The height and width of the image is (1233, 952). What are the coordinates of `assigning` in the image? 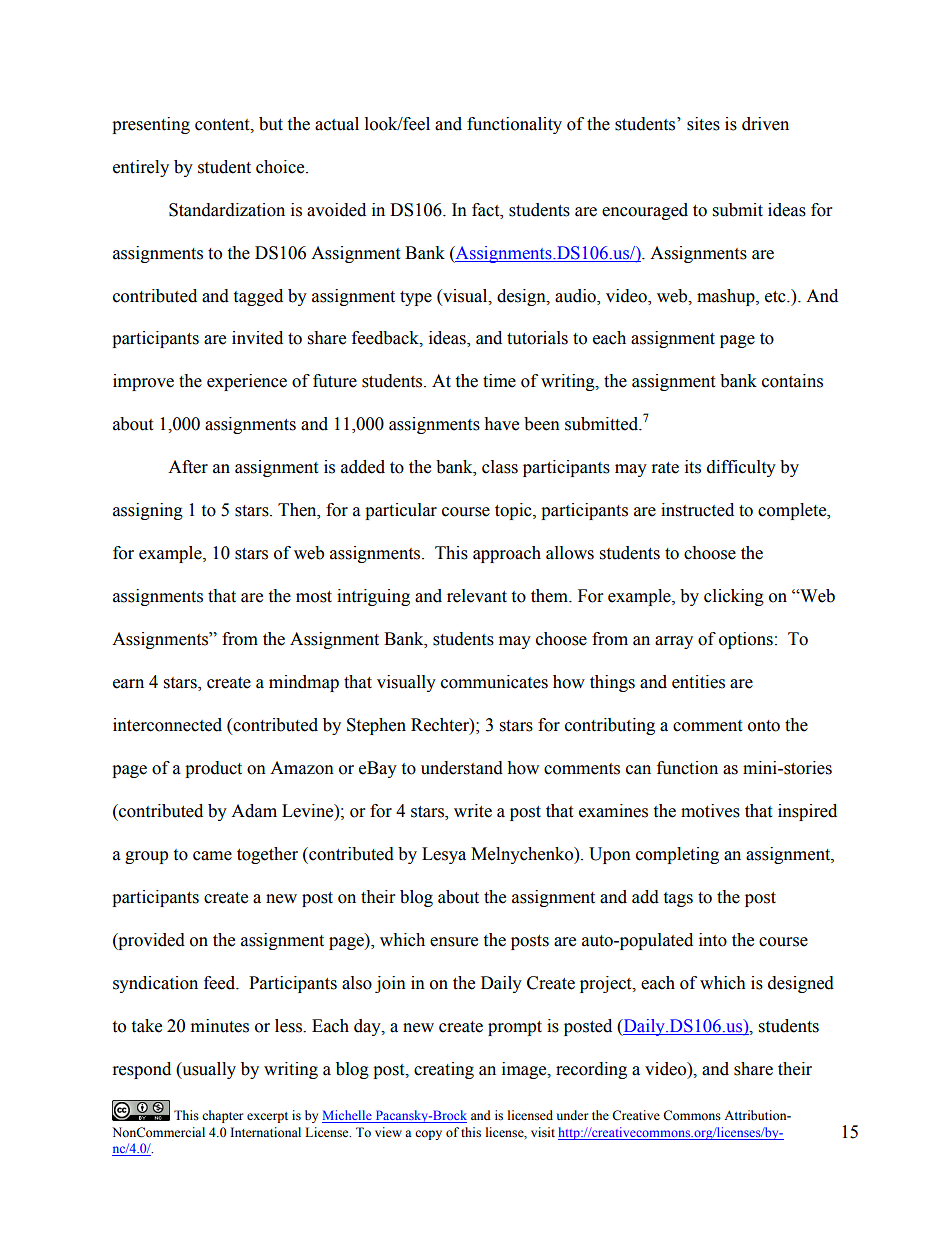 It's located at (148, 511).
